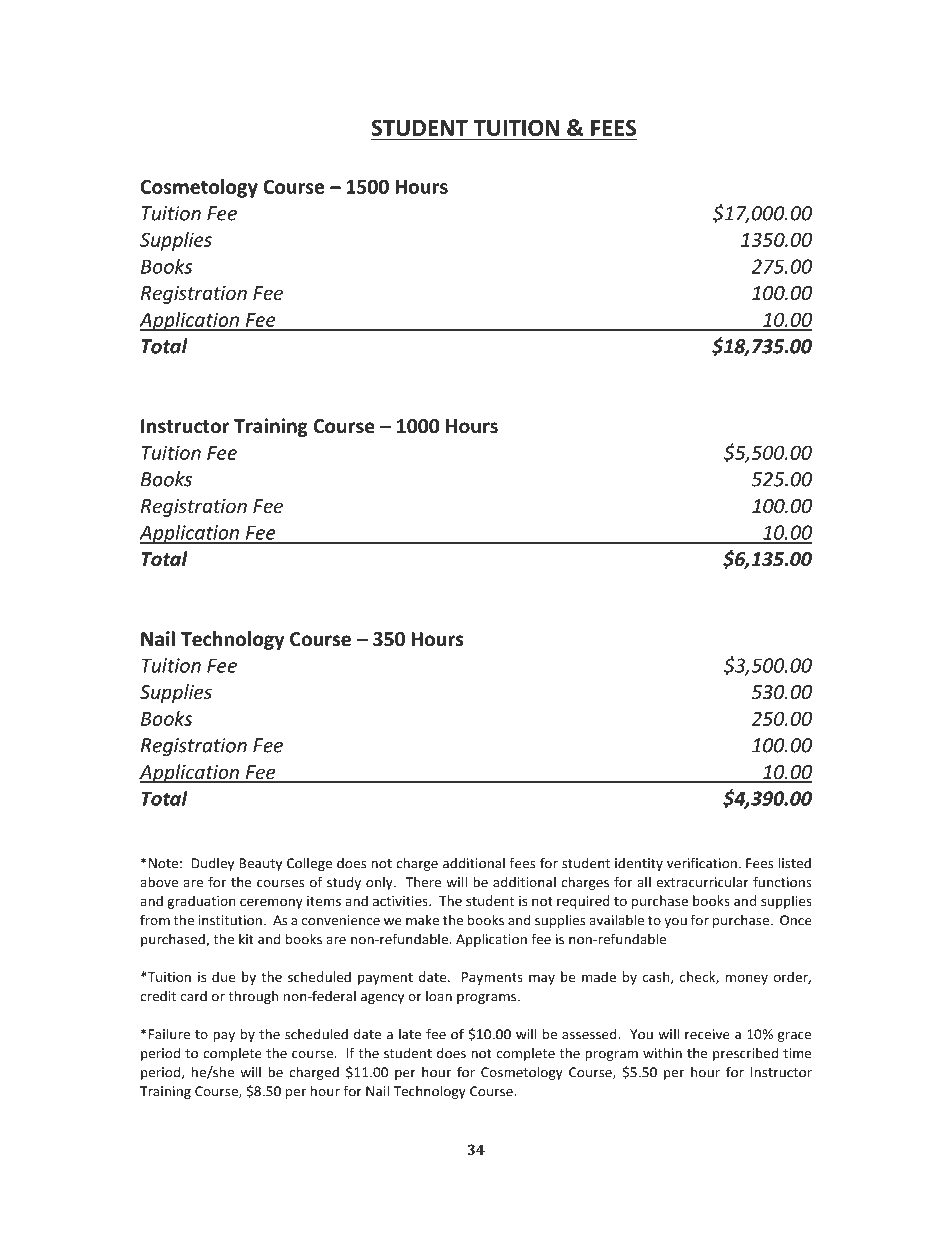  What do you see at coordinates (542, 979) in the page?
I see `may` at bounding box center [542, 979].
